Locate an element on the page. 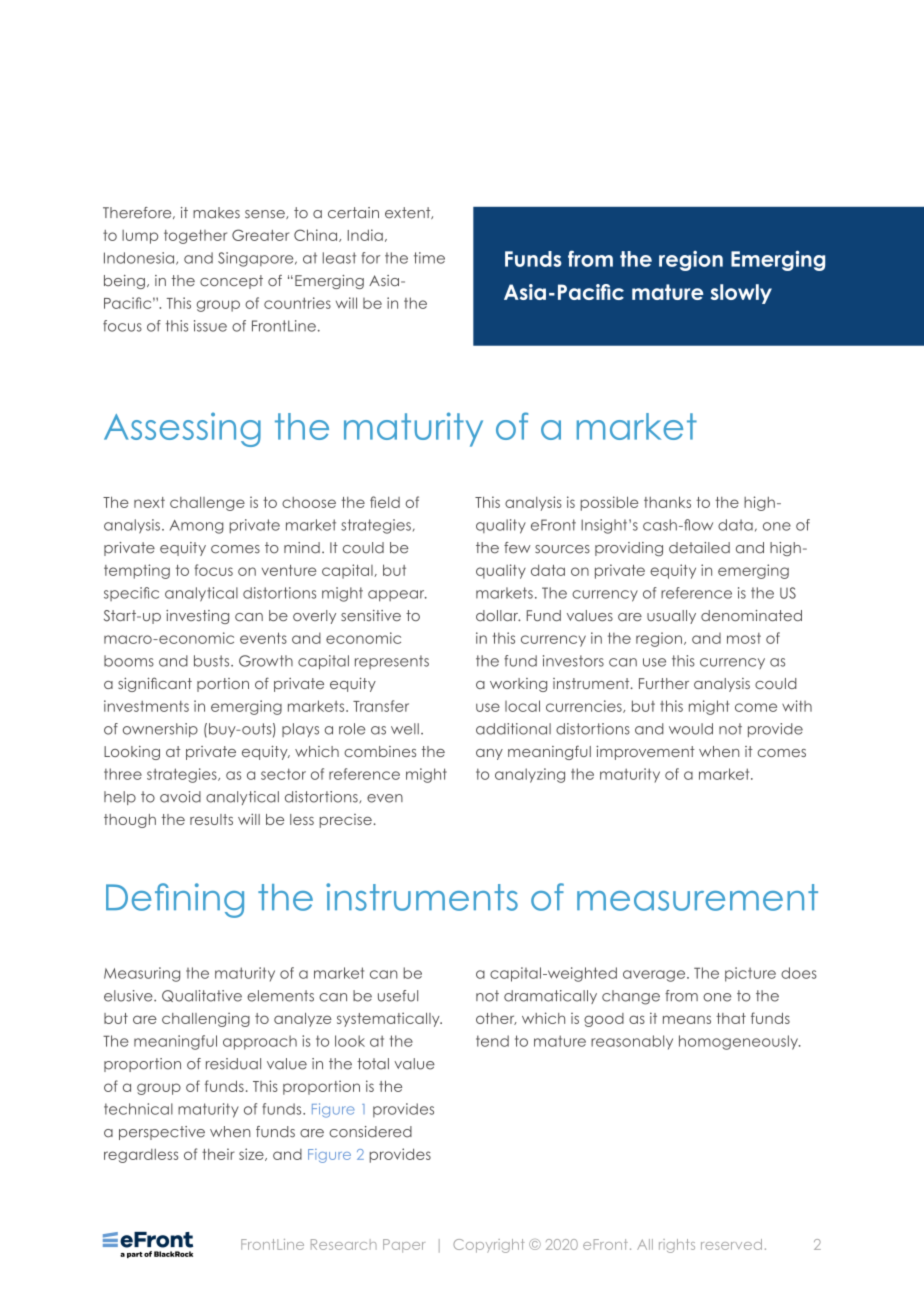  Copyright is located at coordinates (488, 1246).
